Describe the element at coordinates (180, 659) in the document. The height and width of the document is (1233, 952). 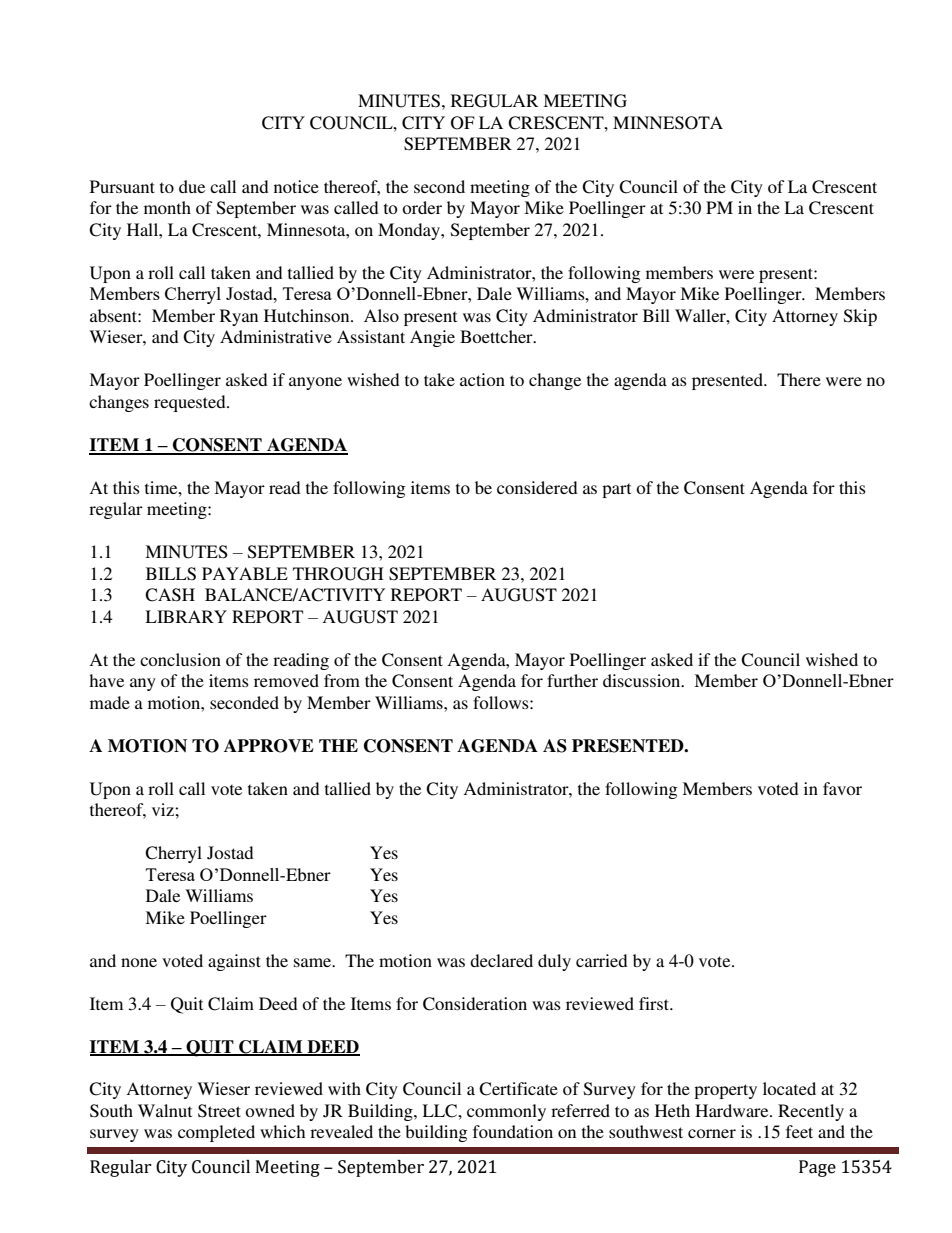
I see `conclusion` at that location.
